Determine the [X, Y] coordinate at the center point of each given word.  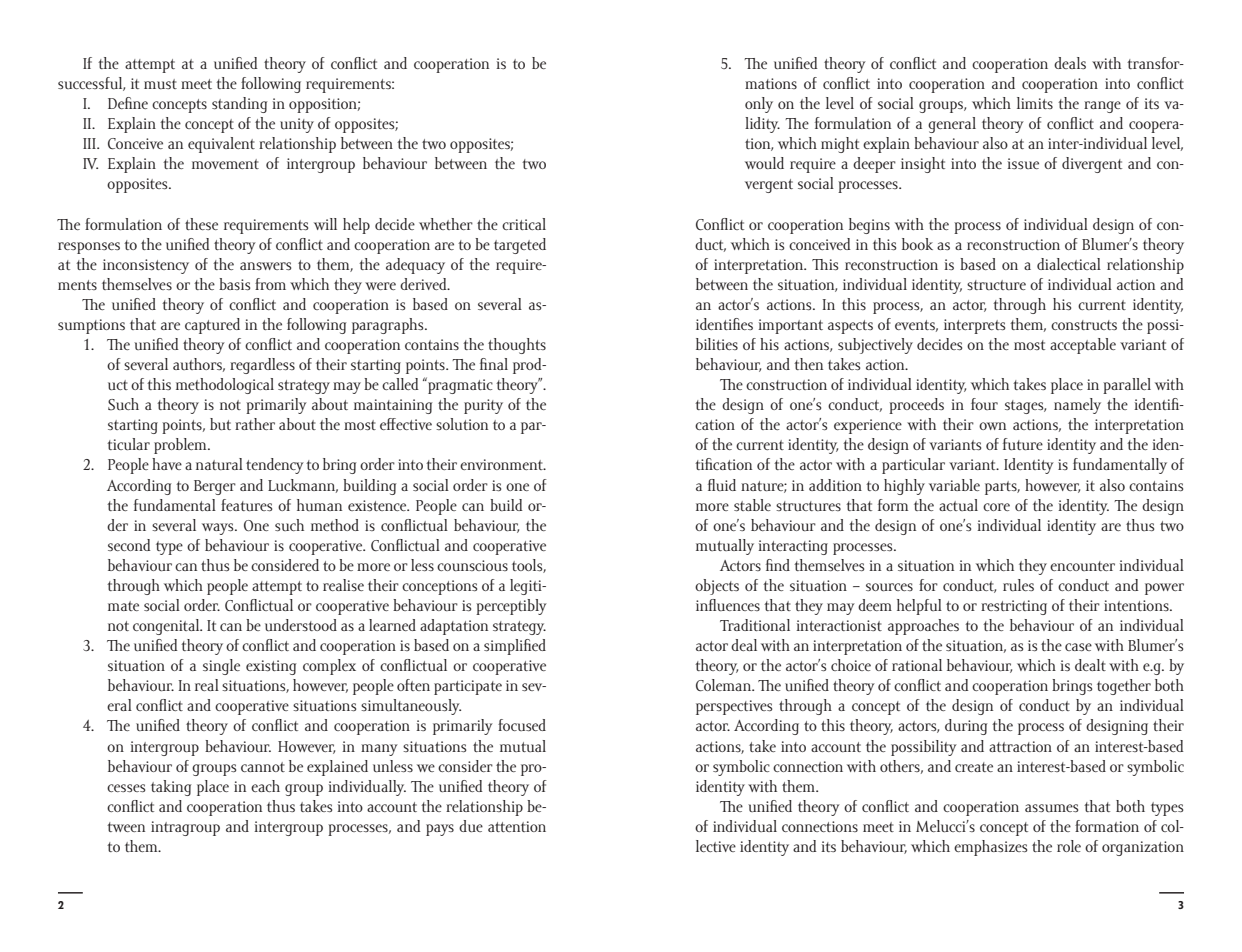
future [1023, 444]
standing [239, 105]
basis [234, 284]
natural [219, 464]
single [221, 667]
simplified [515, 647]
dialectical [1069, 264]
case [1078, 647]
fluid [722, 485]
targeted [520, 246]
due [471, 826]
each [265, 786]
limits [1035, 103]
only [759, 105]
